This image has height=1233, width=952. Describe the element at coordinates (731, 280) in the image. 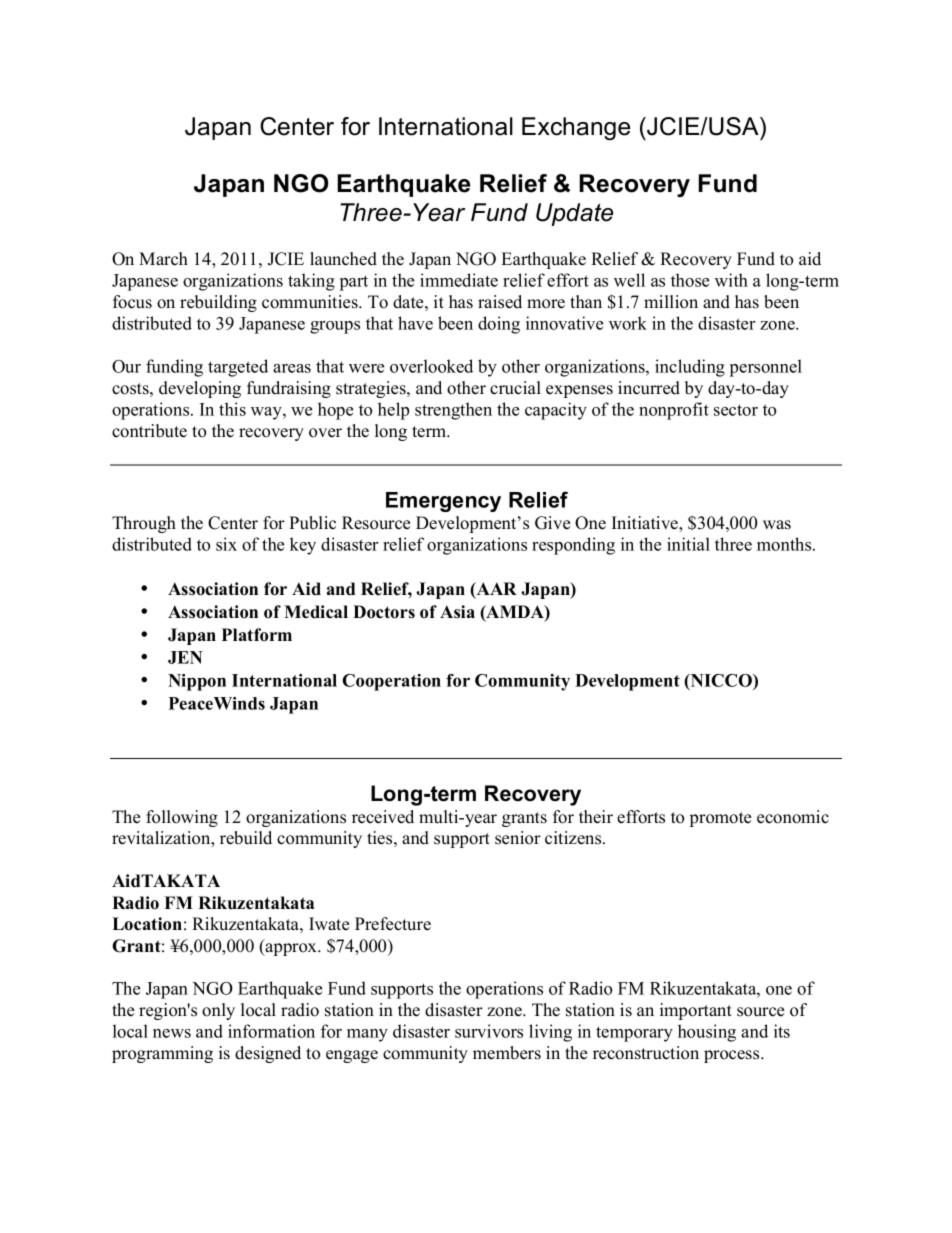

I see `with` at that location.
